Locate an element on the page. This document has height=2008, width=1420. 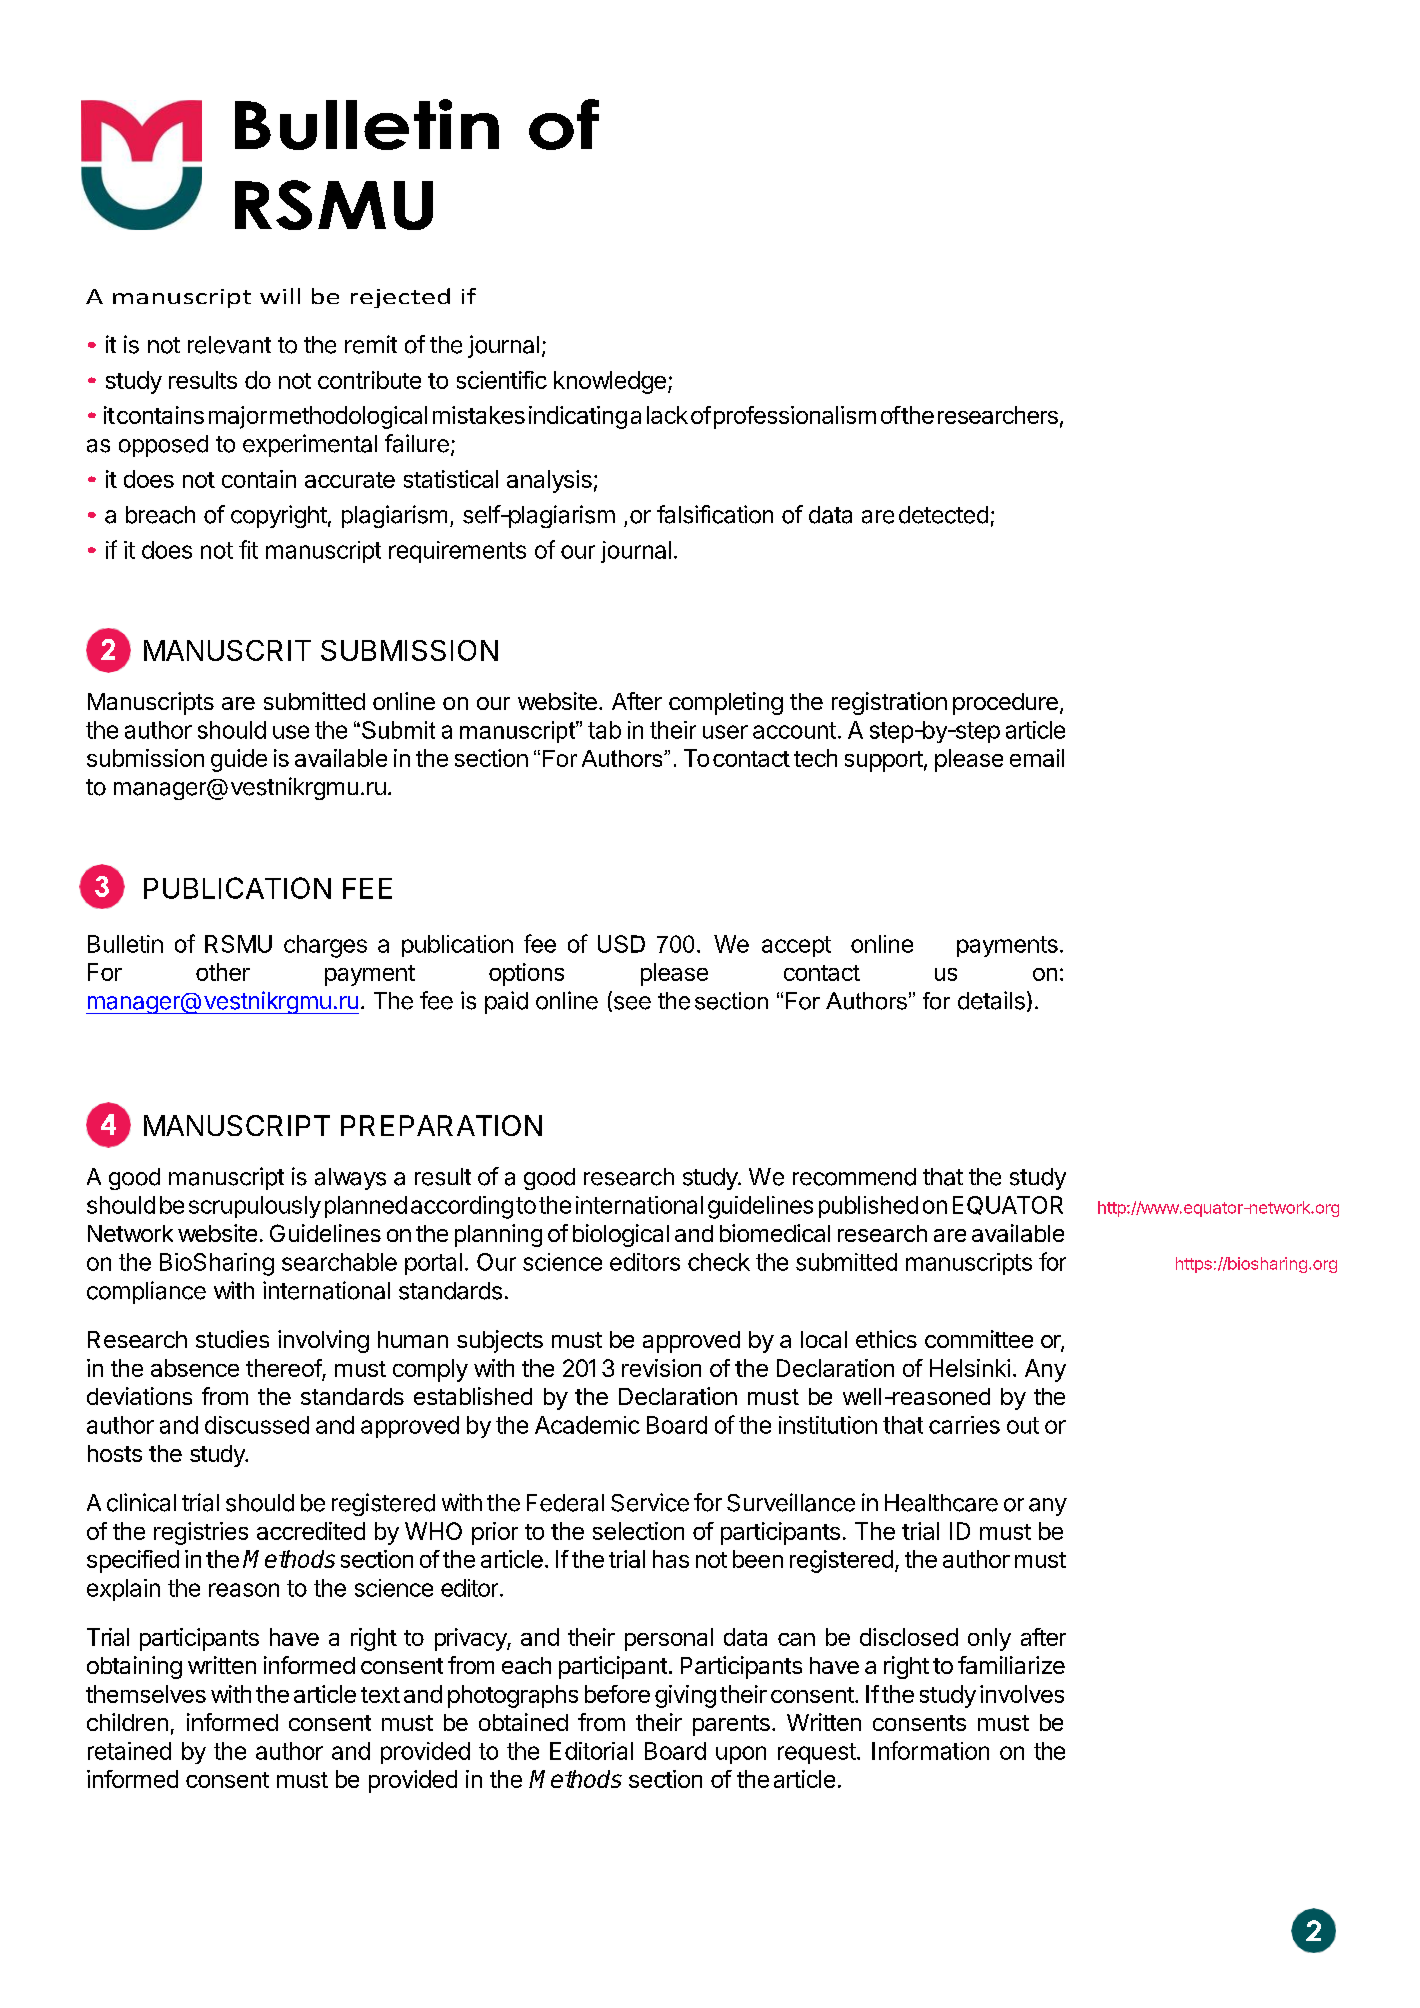
scrupulously is located at coordinates (255, 1207).
